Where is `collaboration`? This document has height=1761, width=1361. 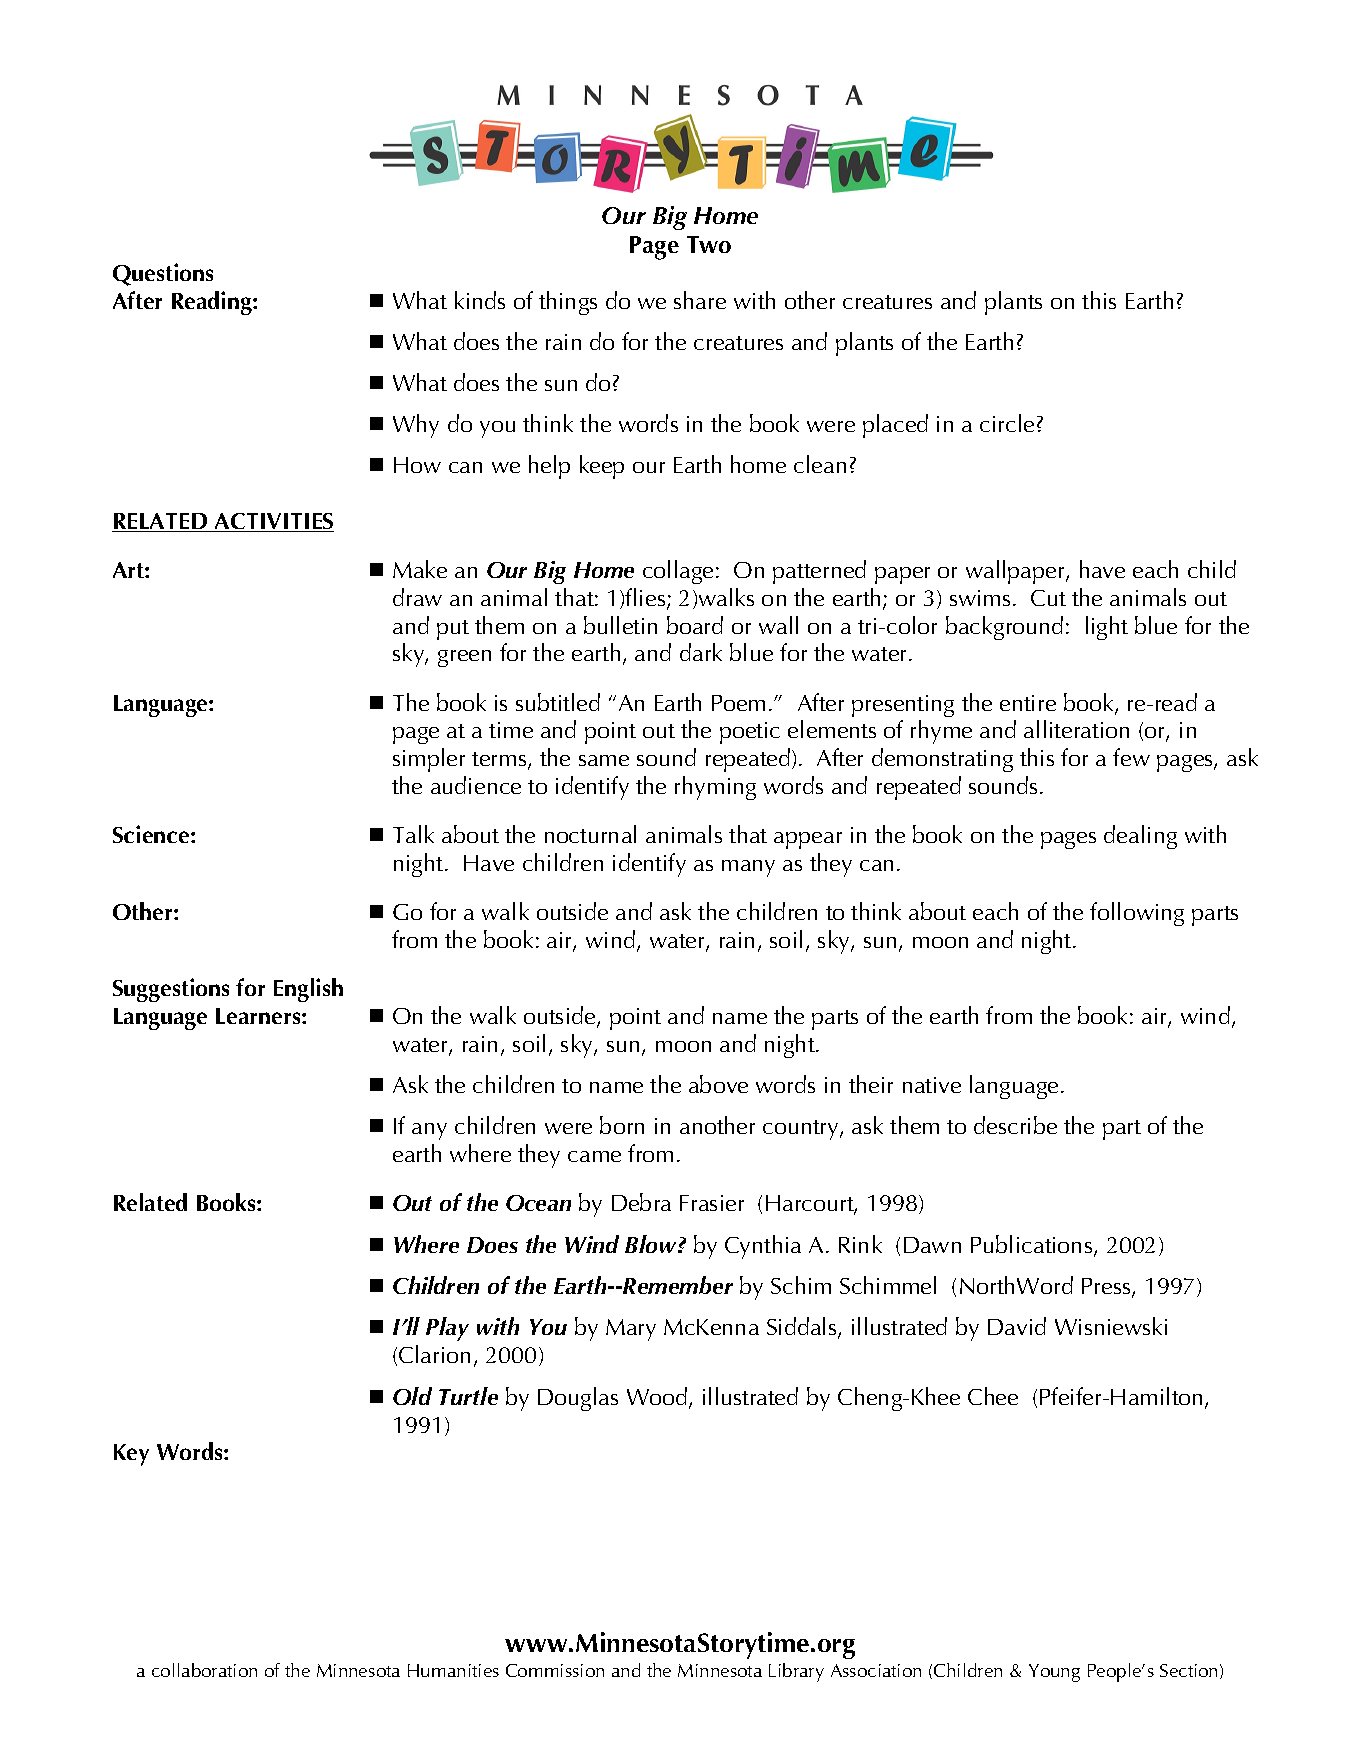
collaboration is located at coordinates (204, 1670).
